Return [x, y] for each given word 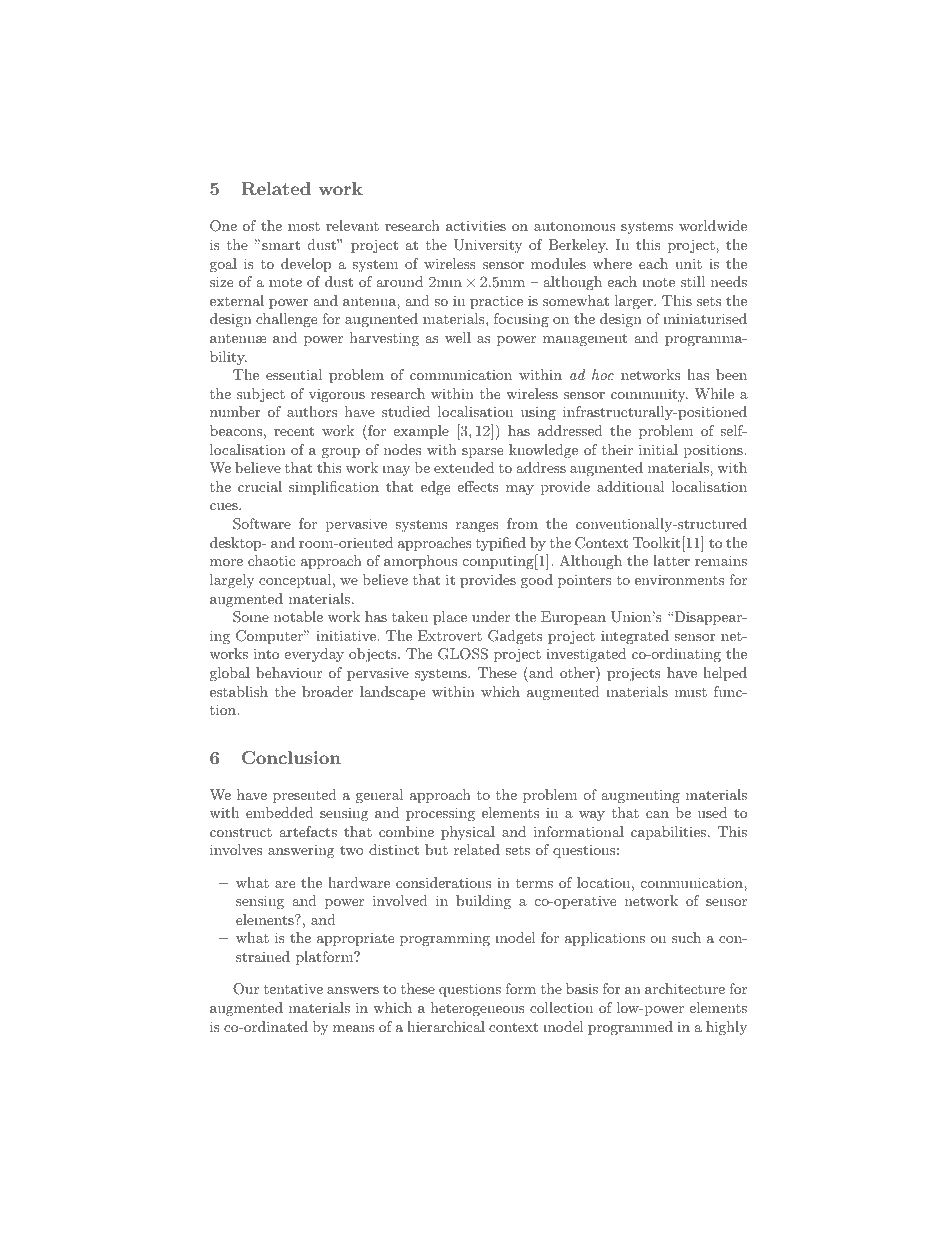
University [488, 246]
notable [298, 616]
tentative [293, 988]
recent [294, 431]
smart [281, 245]
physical [468, 833]
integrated [635, 637]
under [491, 616]
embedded [280, 812]
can [657, 814]
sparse [482, 453]
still [693, 281]
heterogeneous [478, 1009]
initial [658, 449]
